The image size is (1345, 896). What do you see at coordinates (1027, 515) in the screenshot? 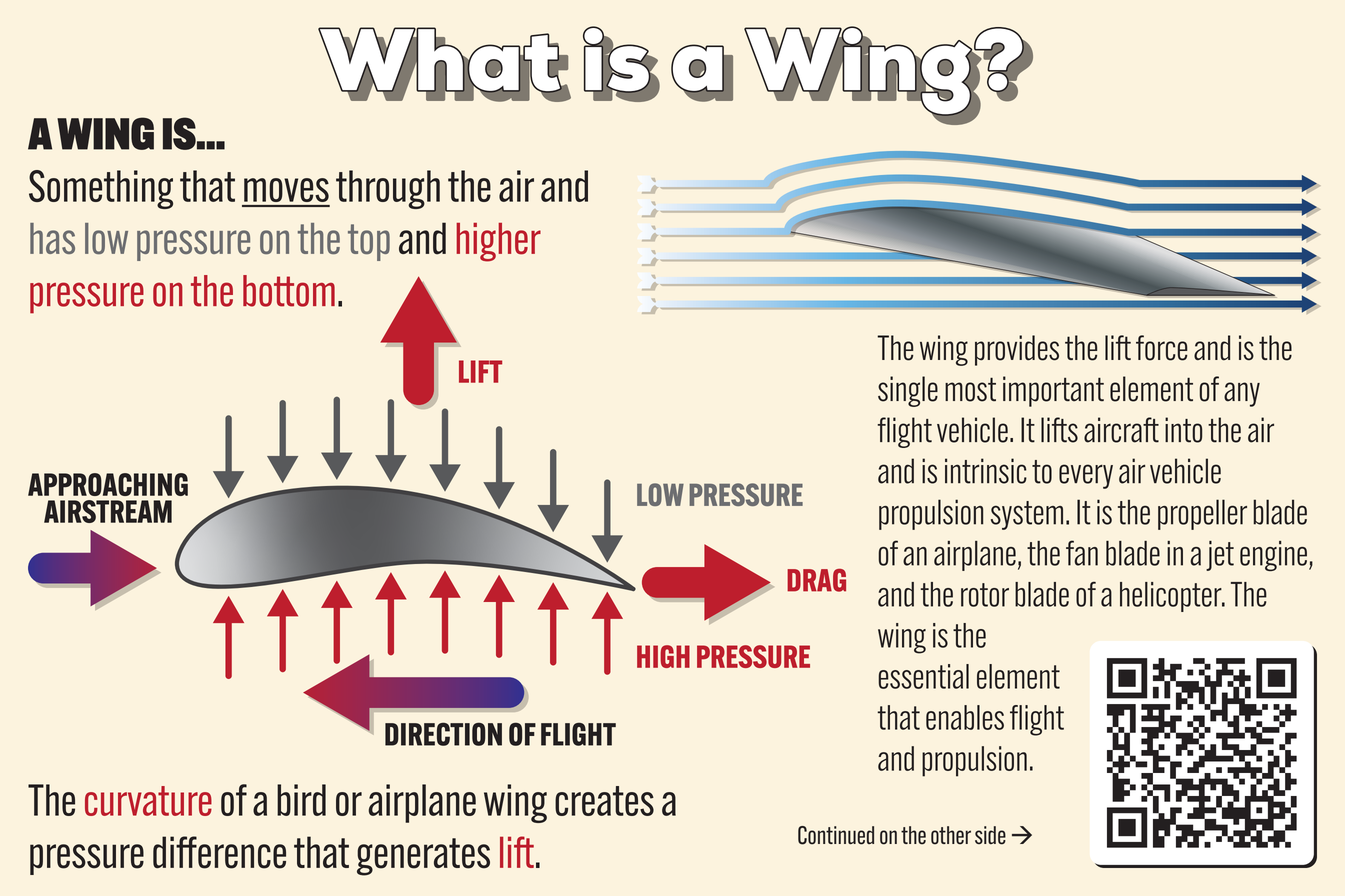
I see `system` at bounding box center [1027, 515].
